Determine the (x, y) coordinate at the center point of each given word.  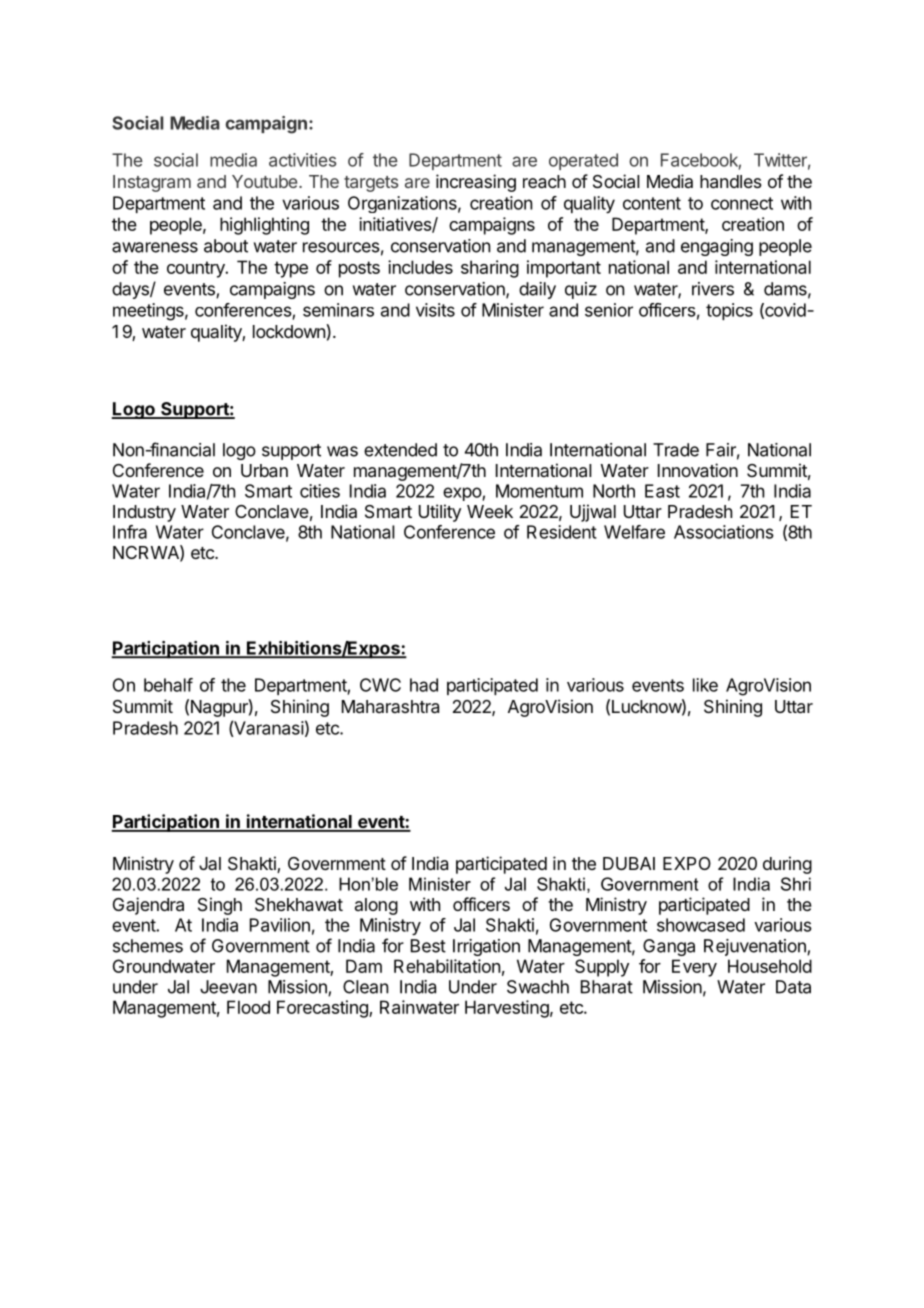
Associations (724, 532)
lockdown (290, 331)
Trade (676, 450)
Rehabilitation (447, 966)
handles (731, 182)
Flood (248, 1007)
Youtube (266, 181)
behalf (168, 685)
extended (400, 450)
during (787, 865)
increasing (476, 183)
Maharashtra (390, 707)
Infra (130, 532)
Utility (440, 513)
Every (694, 968)
